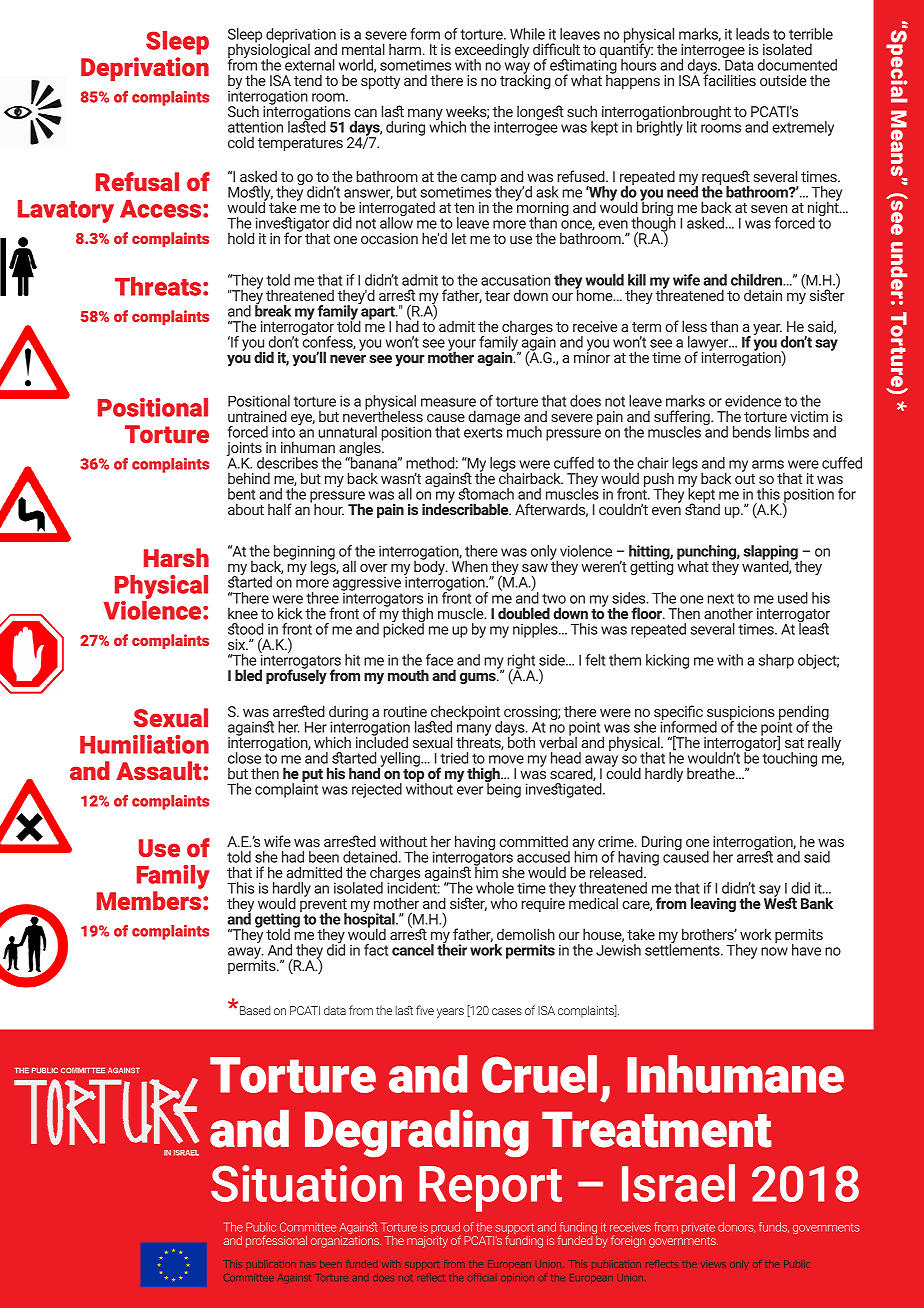 The image size is (924, 1308). What do you see at coordinates (406, 49) in the screenshot?
I see `harm` at bounding box center [406, 49].
